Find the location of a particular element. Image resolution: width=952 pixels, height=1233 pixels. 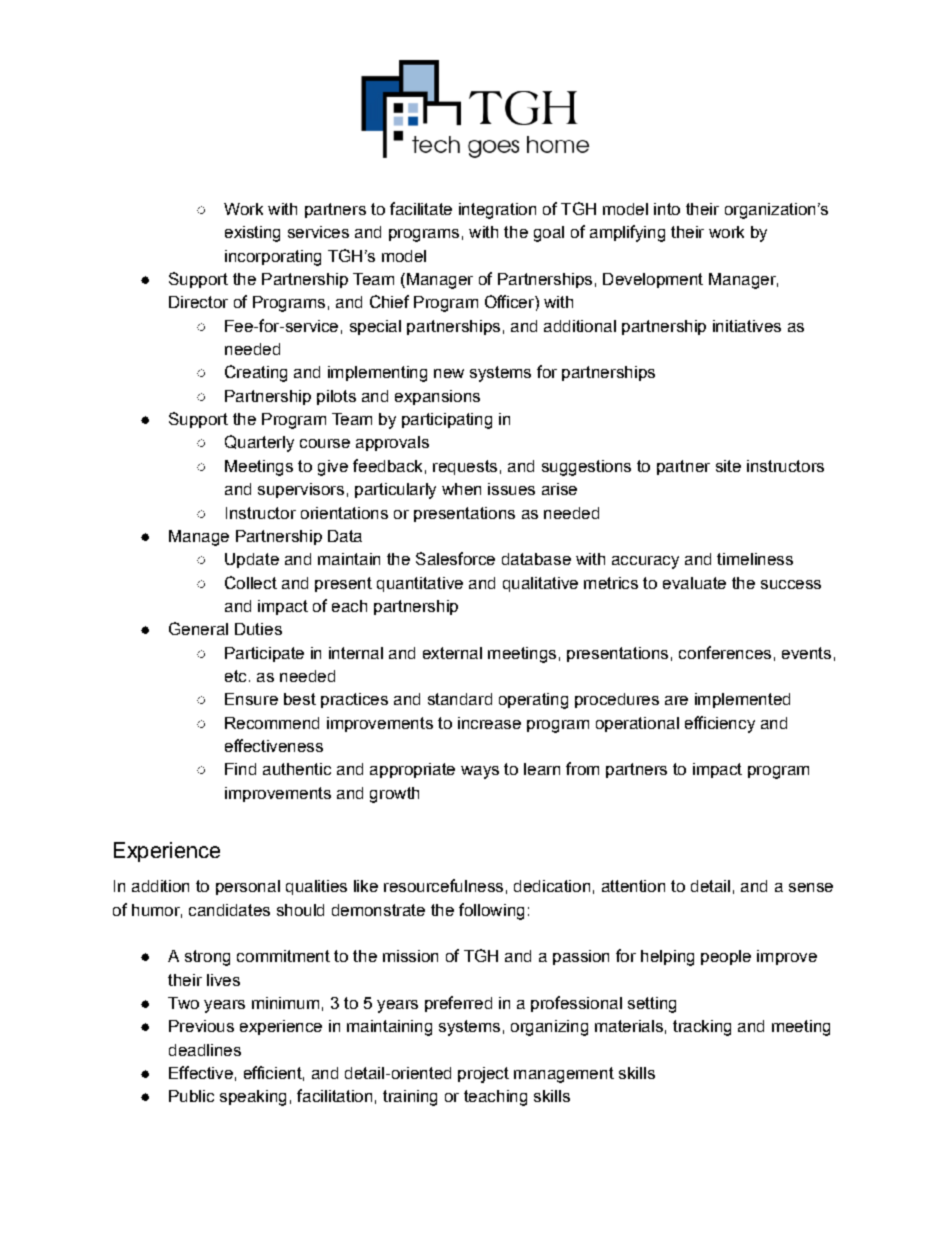

external is located at coordinates (452, 653).
